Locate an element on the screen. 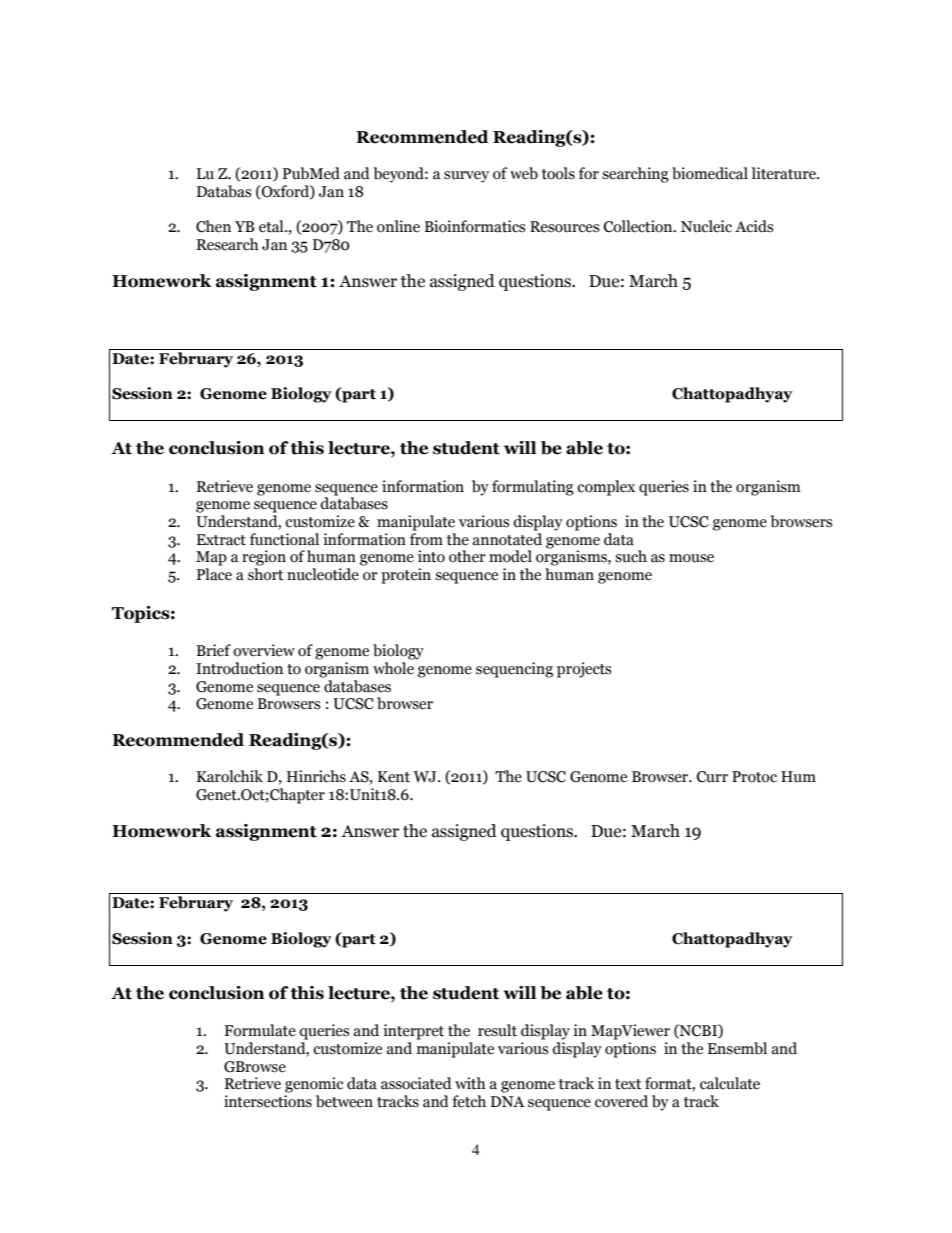  web is located at coordinates (524, 173).
